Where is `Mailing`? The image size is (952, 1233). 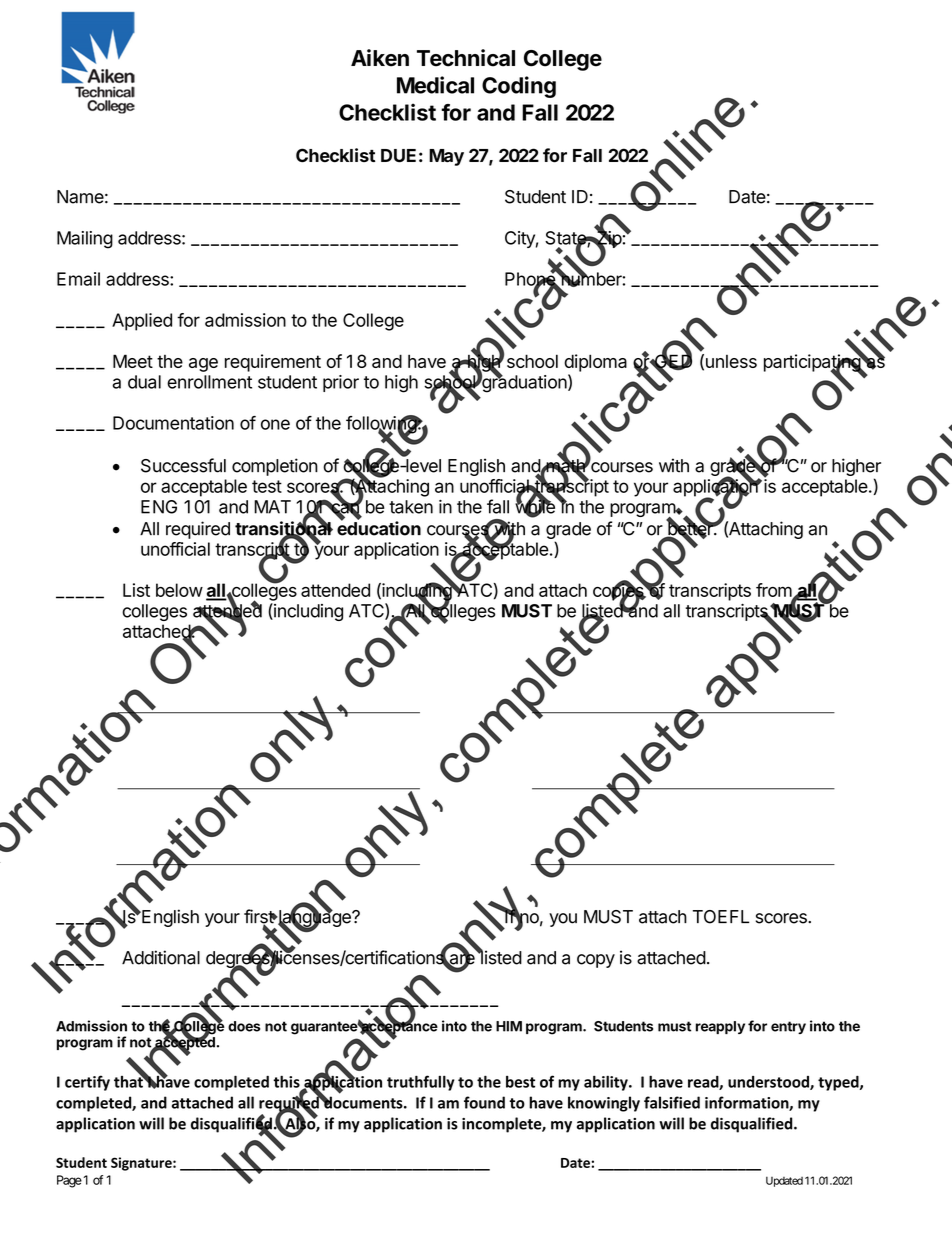 Mailing is located at coordinates (85, 240).
